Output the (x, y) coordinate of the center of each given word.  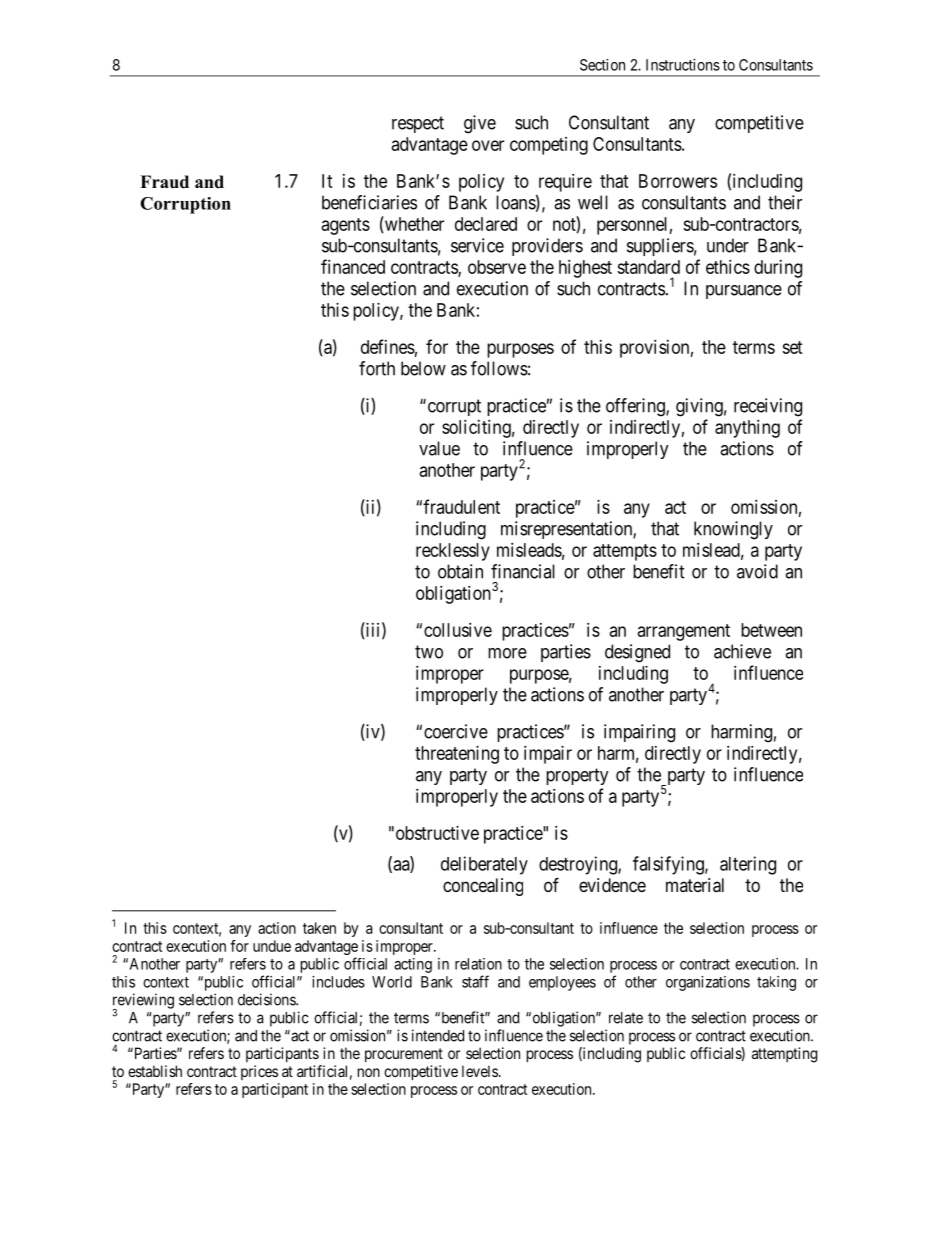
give (480, 124)
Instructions (683, 65)
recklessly (453, 552)
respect (418, 124)
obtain (460, 571)
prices (259, 1072)
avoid (757, 571)
